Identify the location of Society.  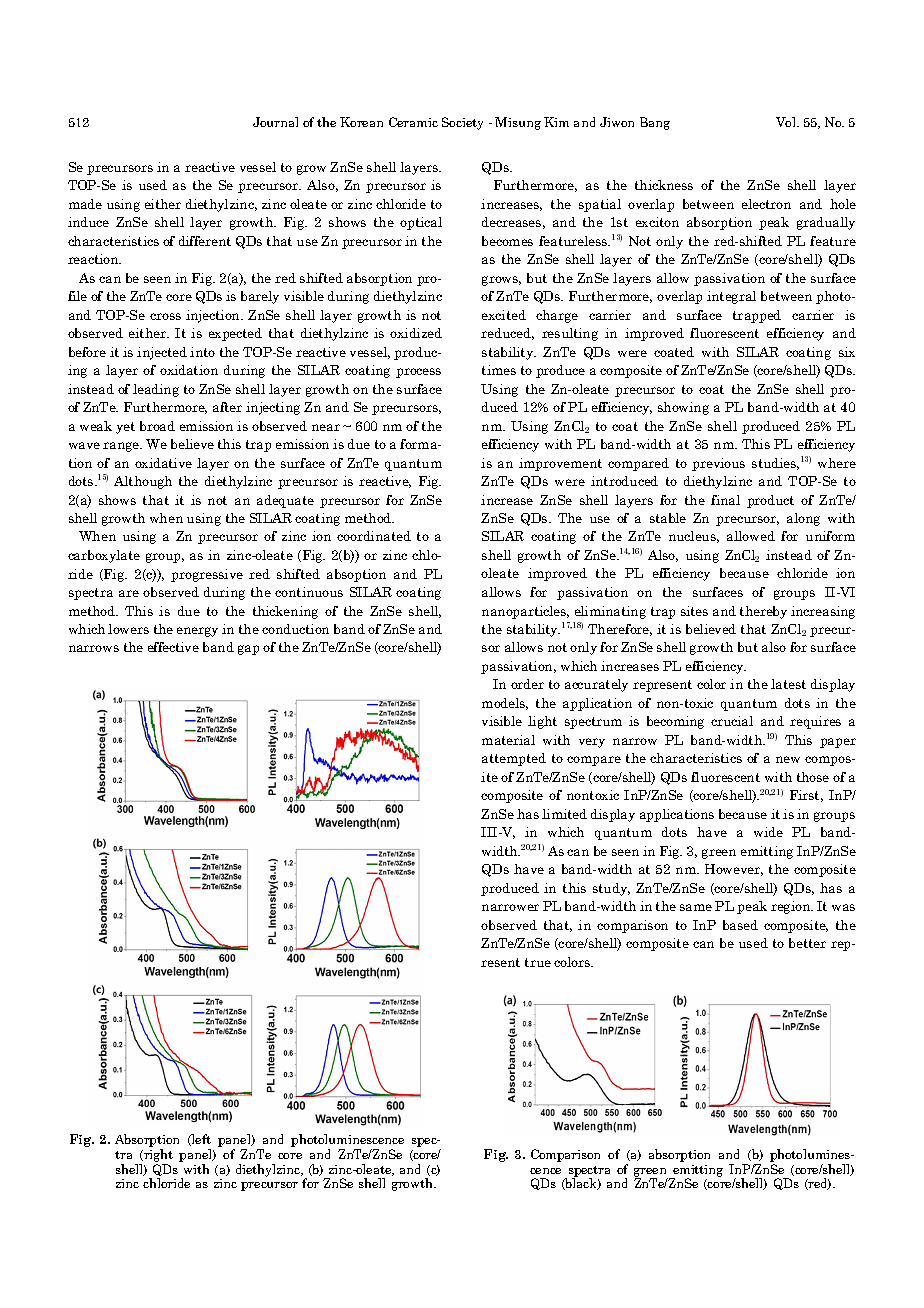
(462, 123).
